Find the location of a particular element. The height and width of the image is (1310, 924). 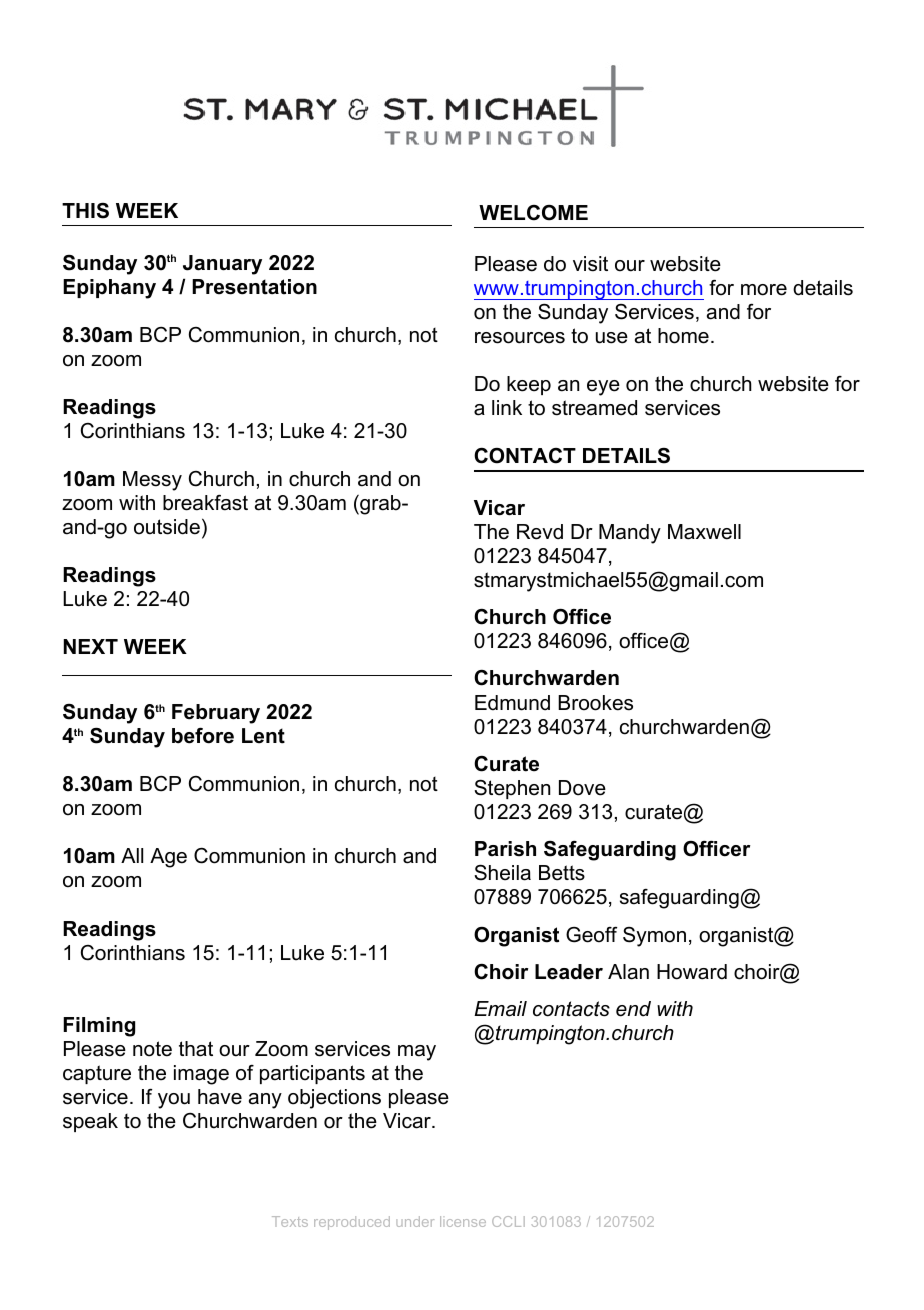

All is located at coordinates (132, 855).
